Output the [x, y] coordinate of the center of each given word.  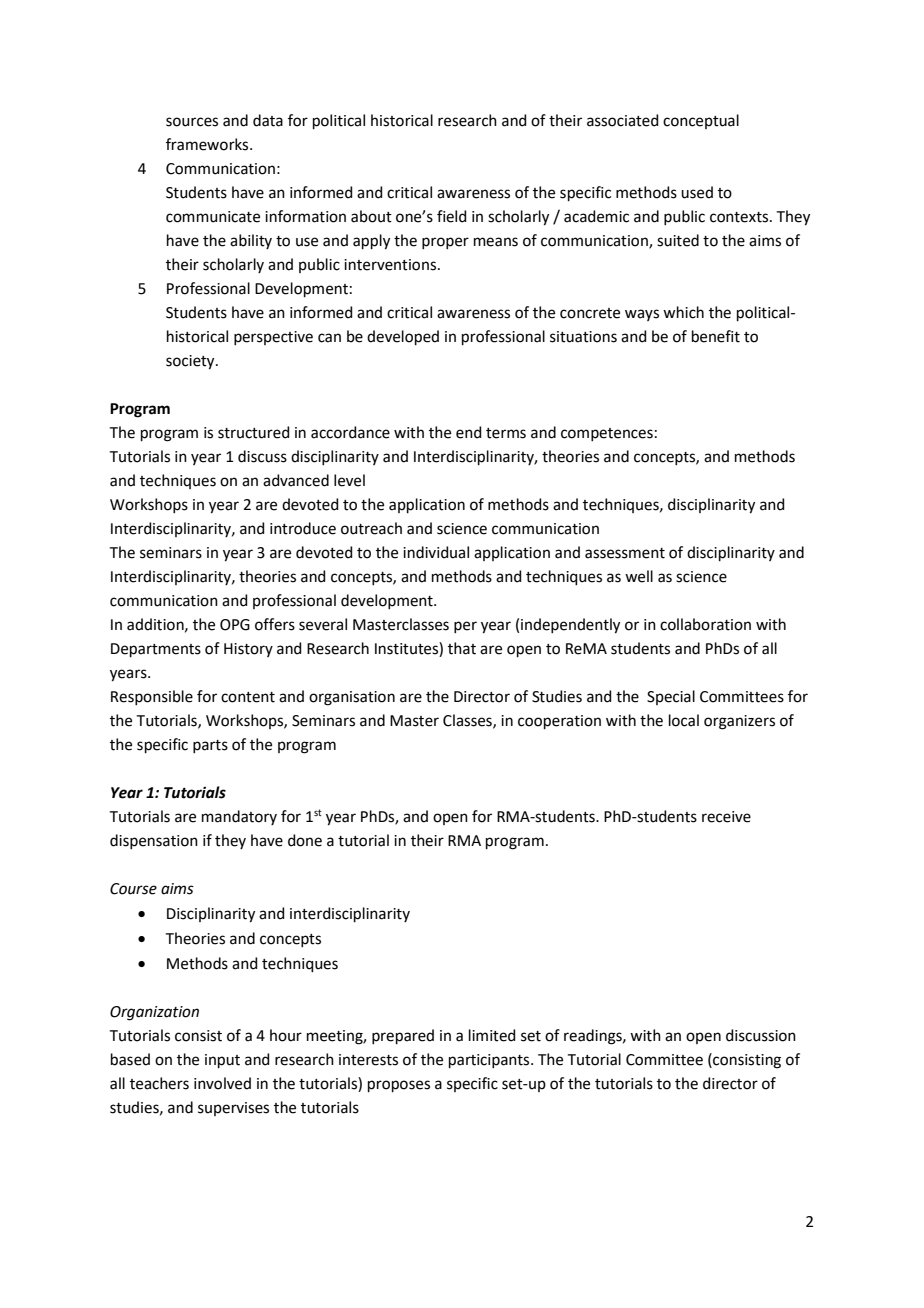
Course [133, 889]
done [305, 840]
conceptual [701, 121]
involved [222, 1083]
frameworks [208, 144]
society [191, 362]
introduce [303, 528]
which [683, 312]
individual [436, 552]
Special [671, 697]
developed [403, 337]
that [462, 648]
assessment [625, 553]
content [248, 697]
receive [726, 817]
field [452, 216]
